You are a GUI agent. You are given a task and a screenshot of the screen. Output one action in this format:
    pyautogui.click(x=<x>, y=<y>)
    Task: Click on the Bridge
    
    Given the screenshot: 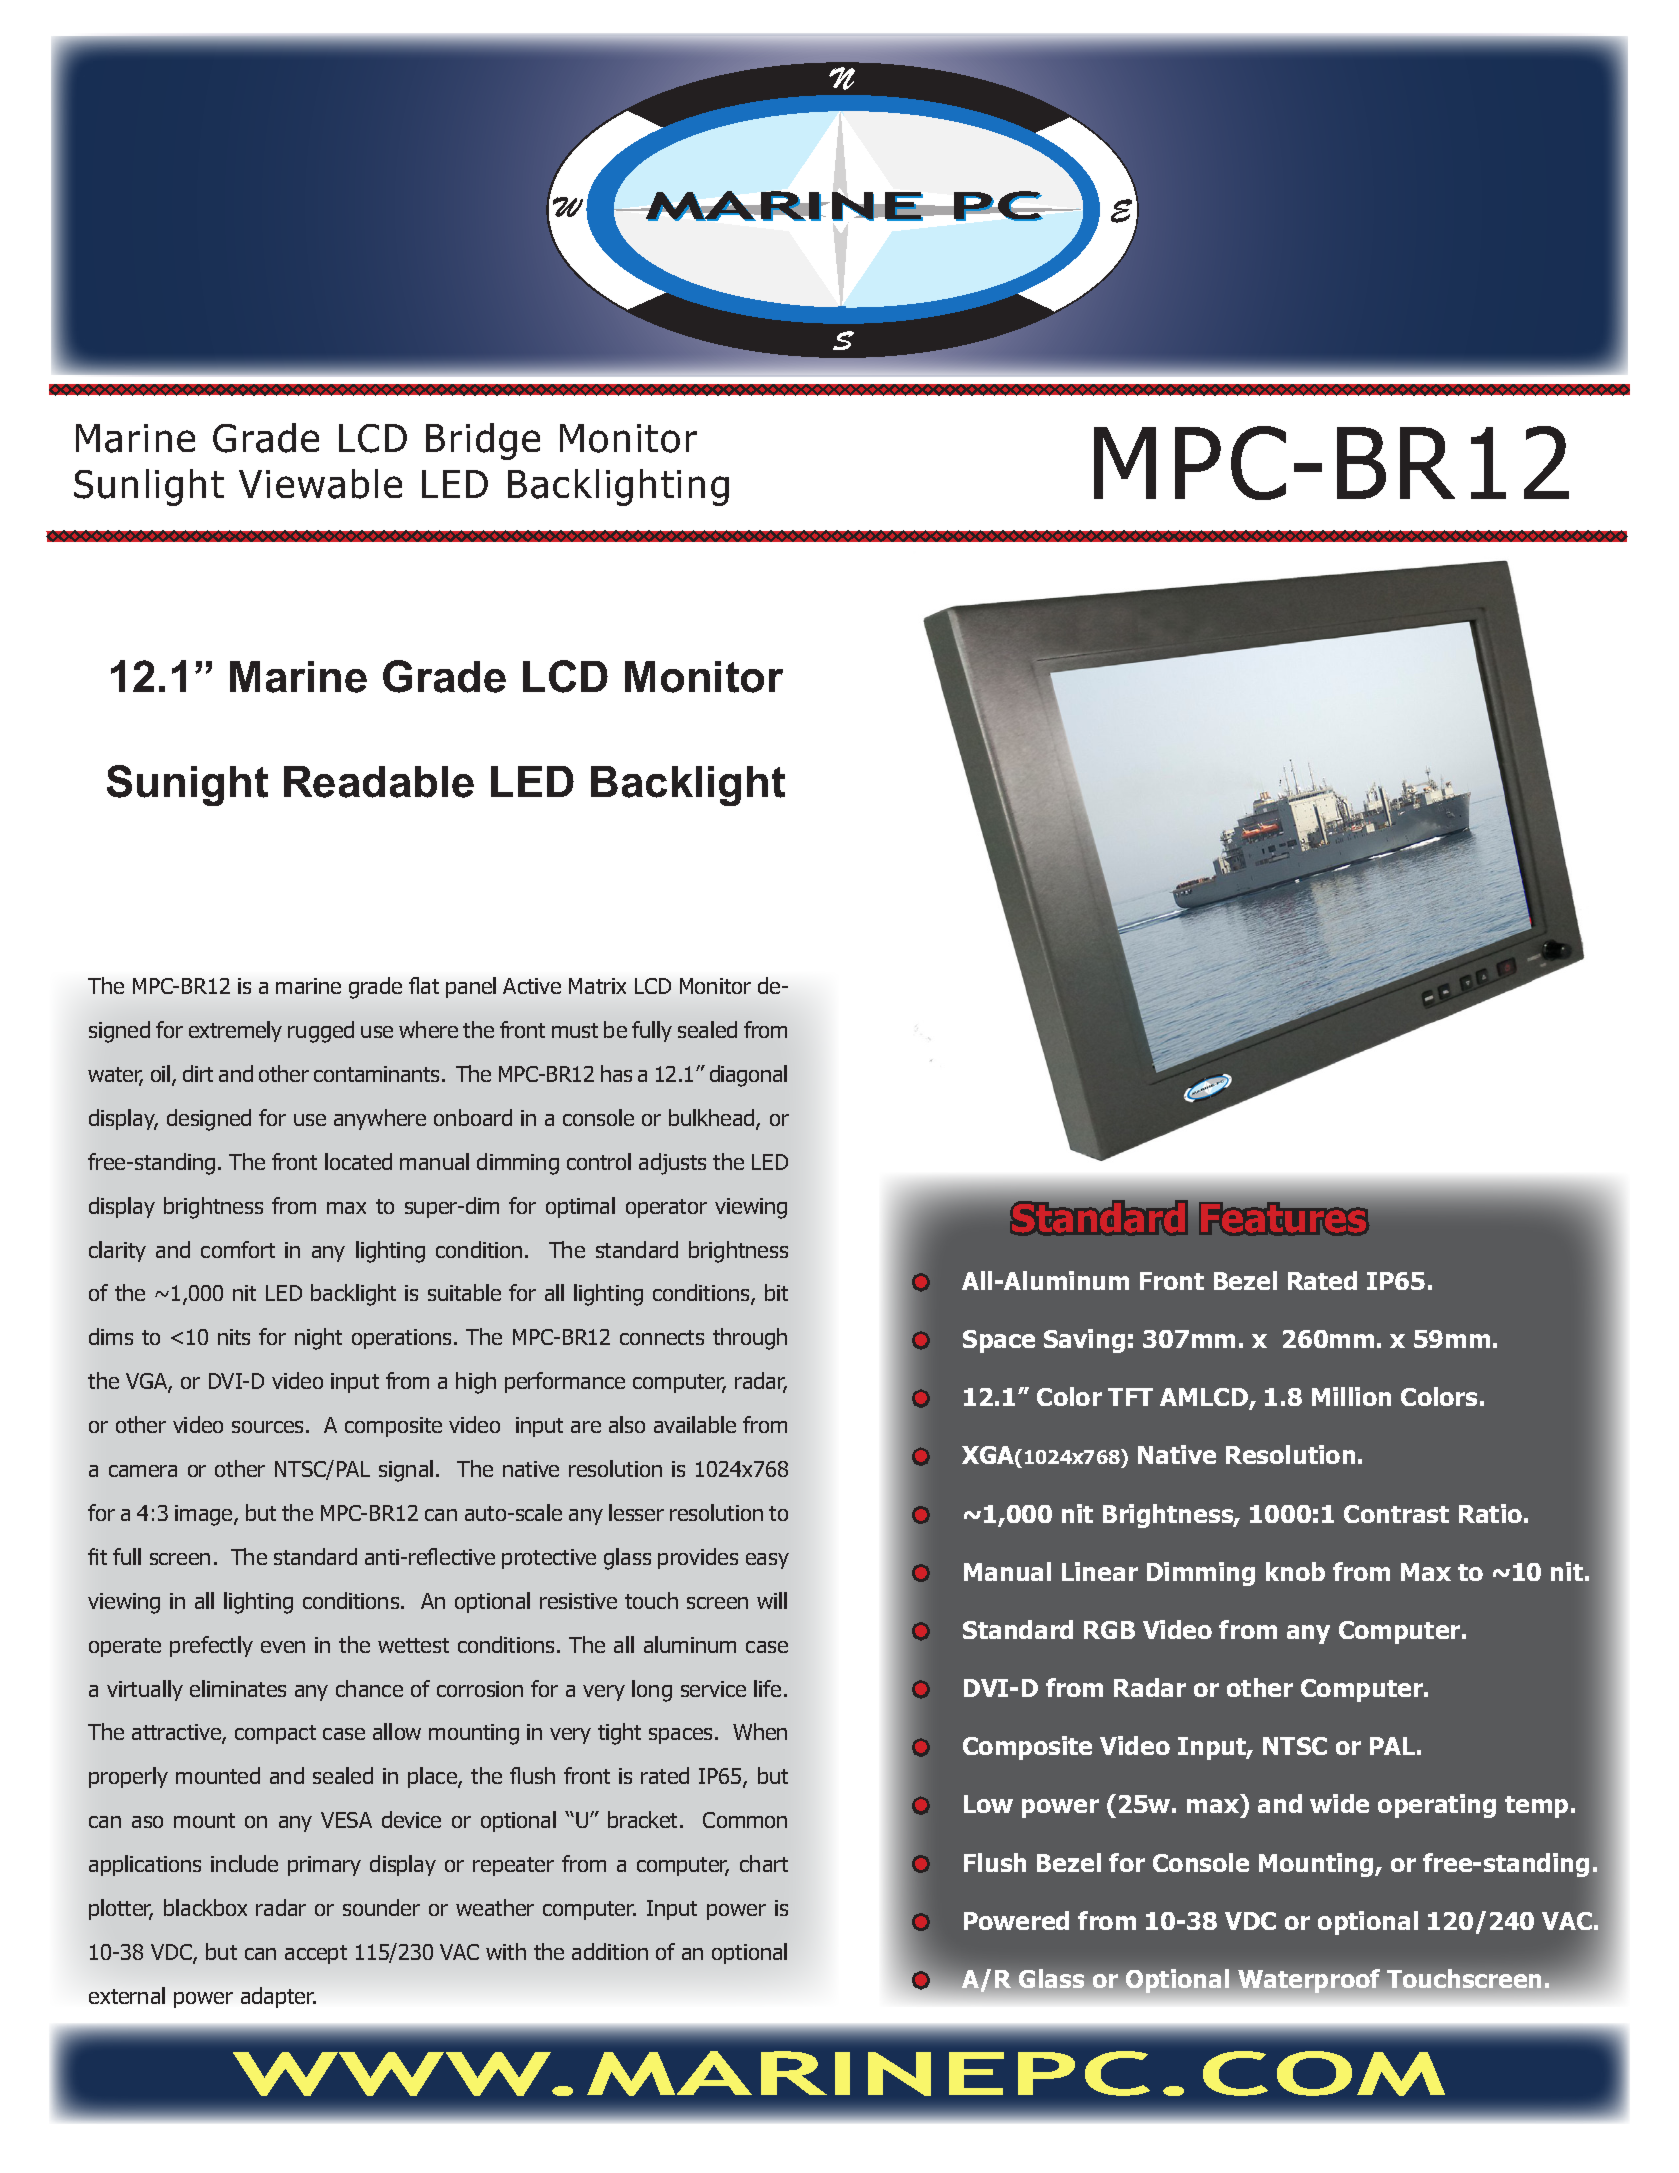 What is the action you would take?
    pyautogui.click(x=483, y=441)
